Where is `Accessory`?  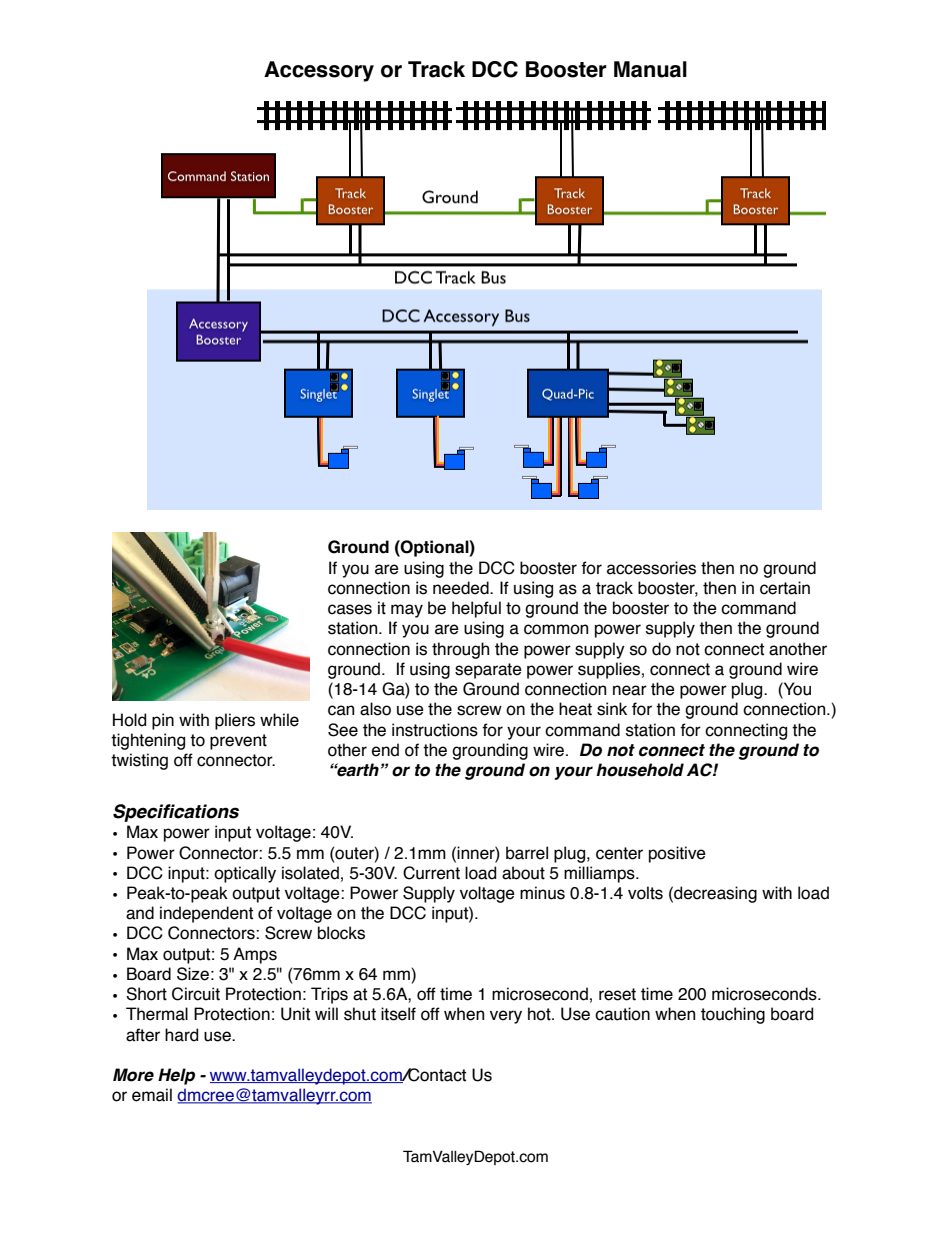 Accessory is located at coordinates (319, 71).
